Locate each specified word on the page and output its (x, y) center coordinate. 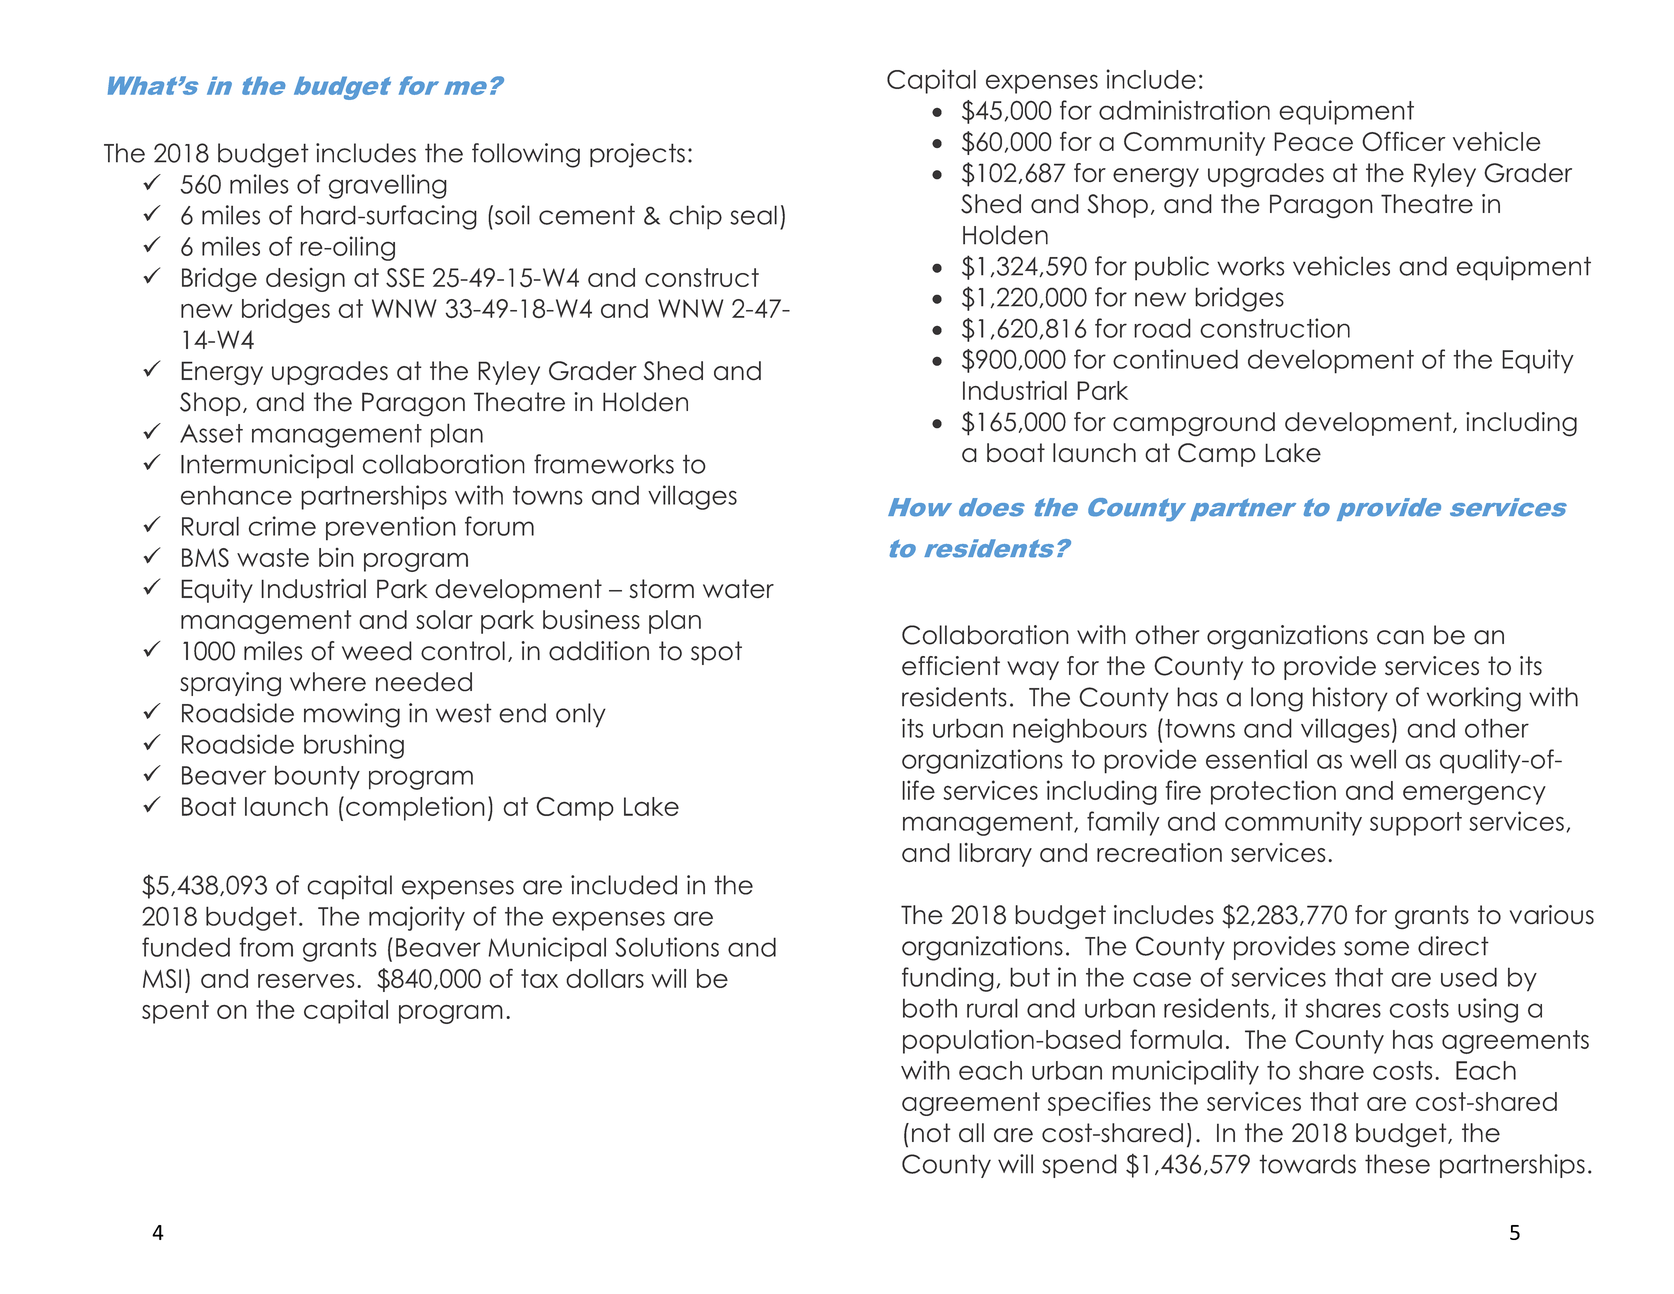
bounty (317, 777)
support (1416, 824)
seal (753, 215)
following (526, 155)
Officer (1404, 141)
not (931, 1133)
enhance (236, 495)
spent (175, 1012)
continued (1175, 359)
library (995, 855)
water (738, 589)
